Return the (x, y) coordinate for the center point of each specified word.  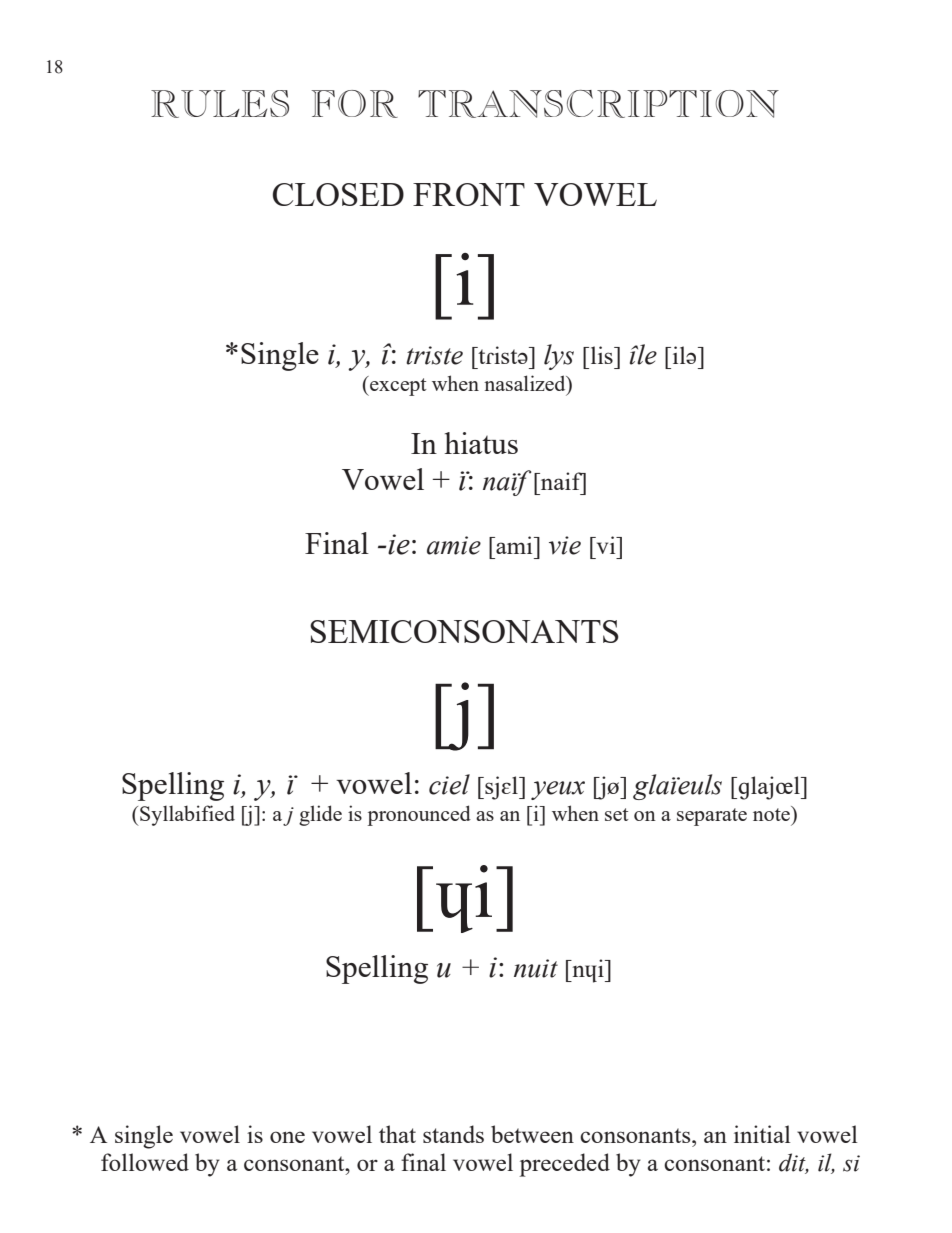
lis (601, 355)
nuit (536, 968)
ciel (449, 784)
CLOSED (338, 194)
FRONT (469, 194)
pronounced (419, 815)
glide (320, 815)
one (287, 1137)
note (772, 813)
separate (712, 817)
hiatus (481, 443)
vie (565, 545)
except (397, 386)
